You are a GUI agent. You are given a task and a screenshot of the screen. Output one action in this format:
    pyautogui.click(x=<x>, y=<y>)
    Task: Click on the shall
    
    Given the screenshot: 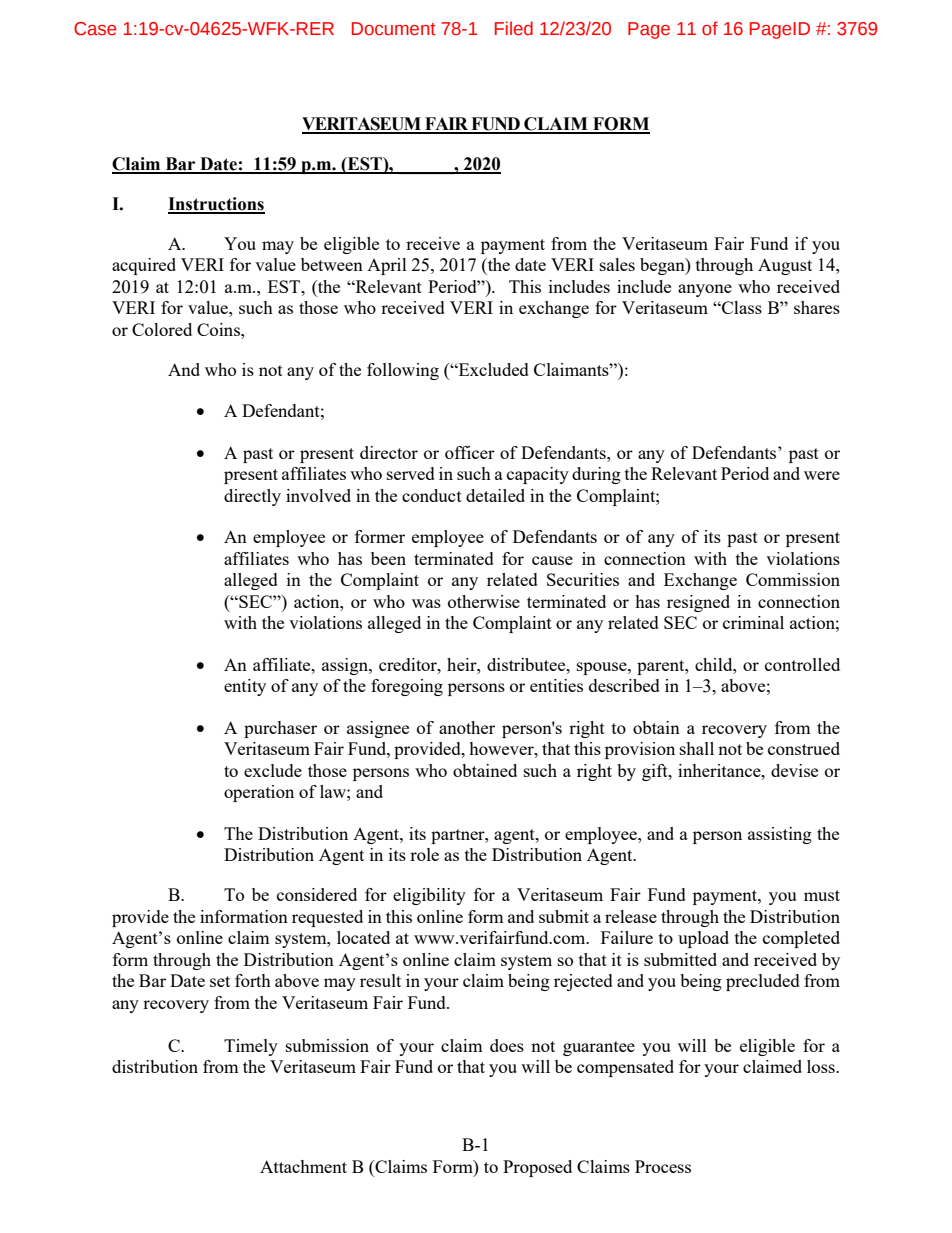 What is the action you would take?
    pyautogui.click(x=697, y=748)
